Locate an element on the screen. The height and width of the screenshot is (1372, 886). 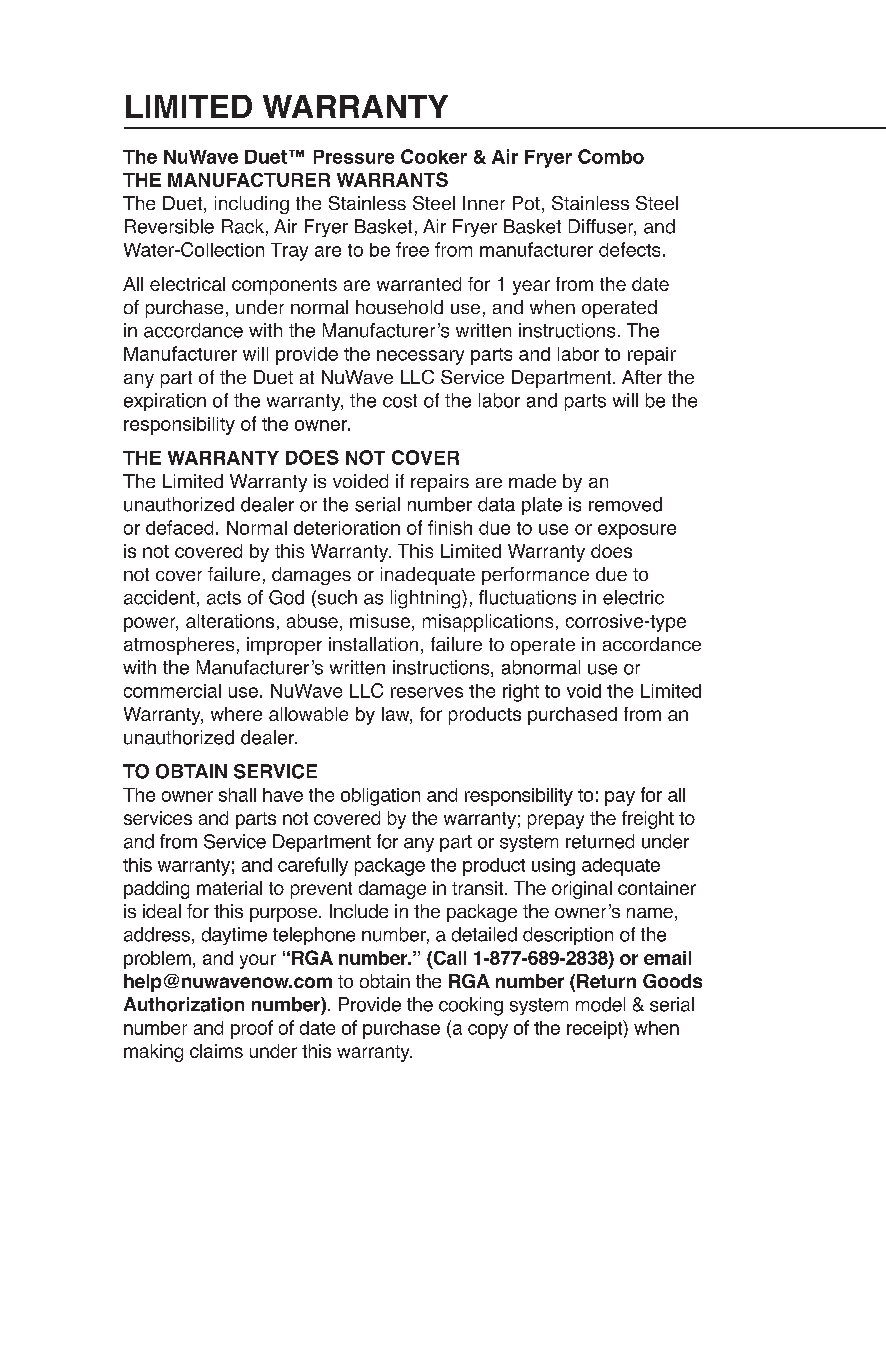
claims is located at coordinates (216, 1051).
